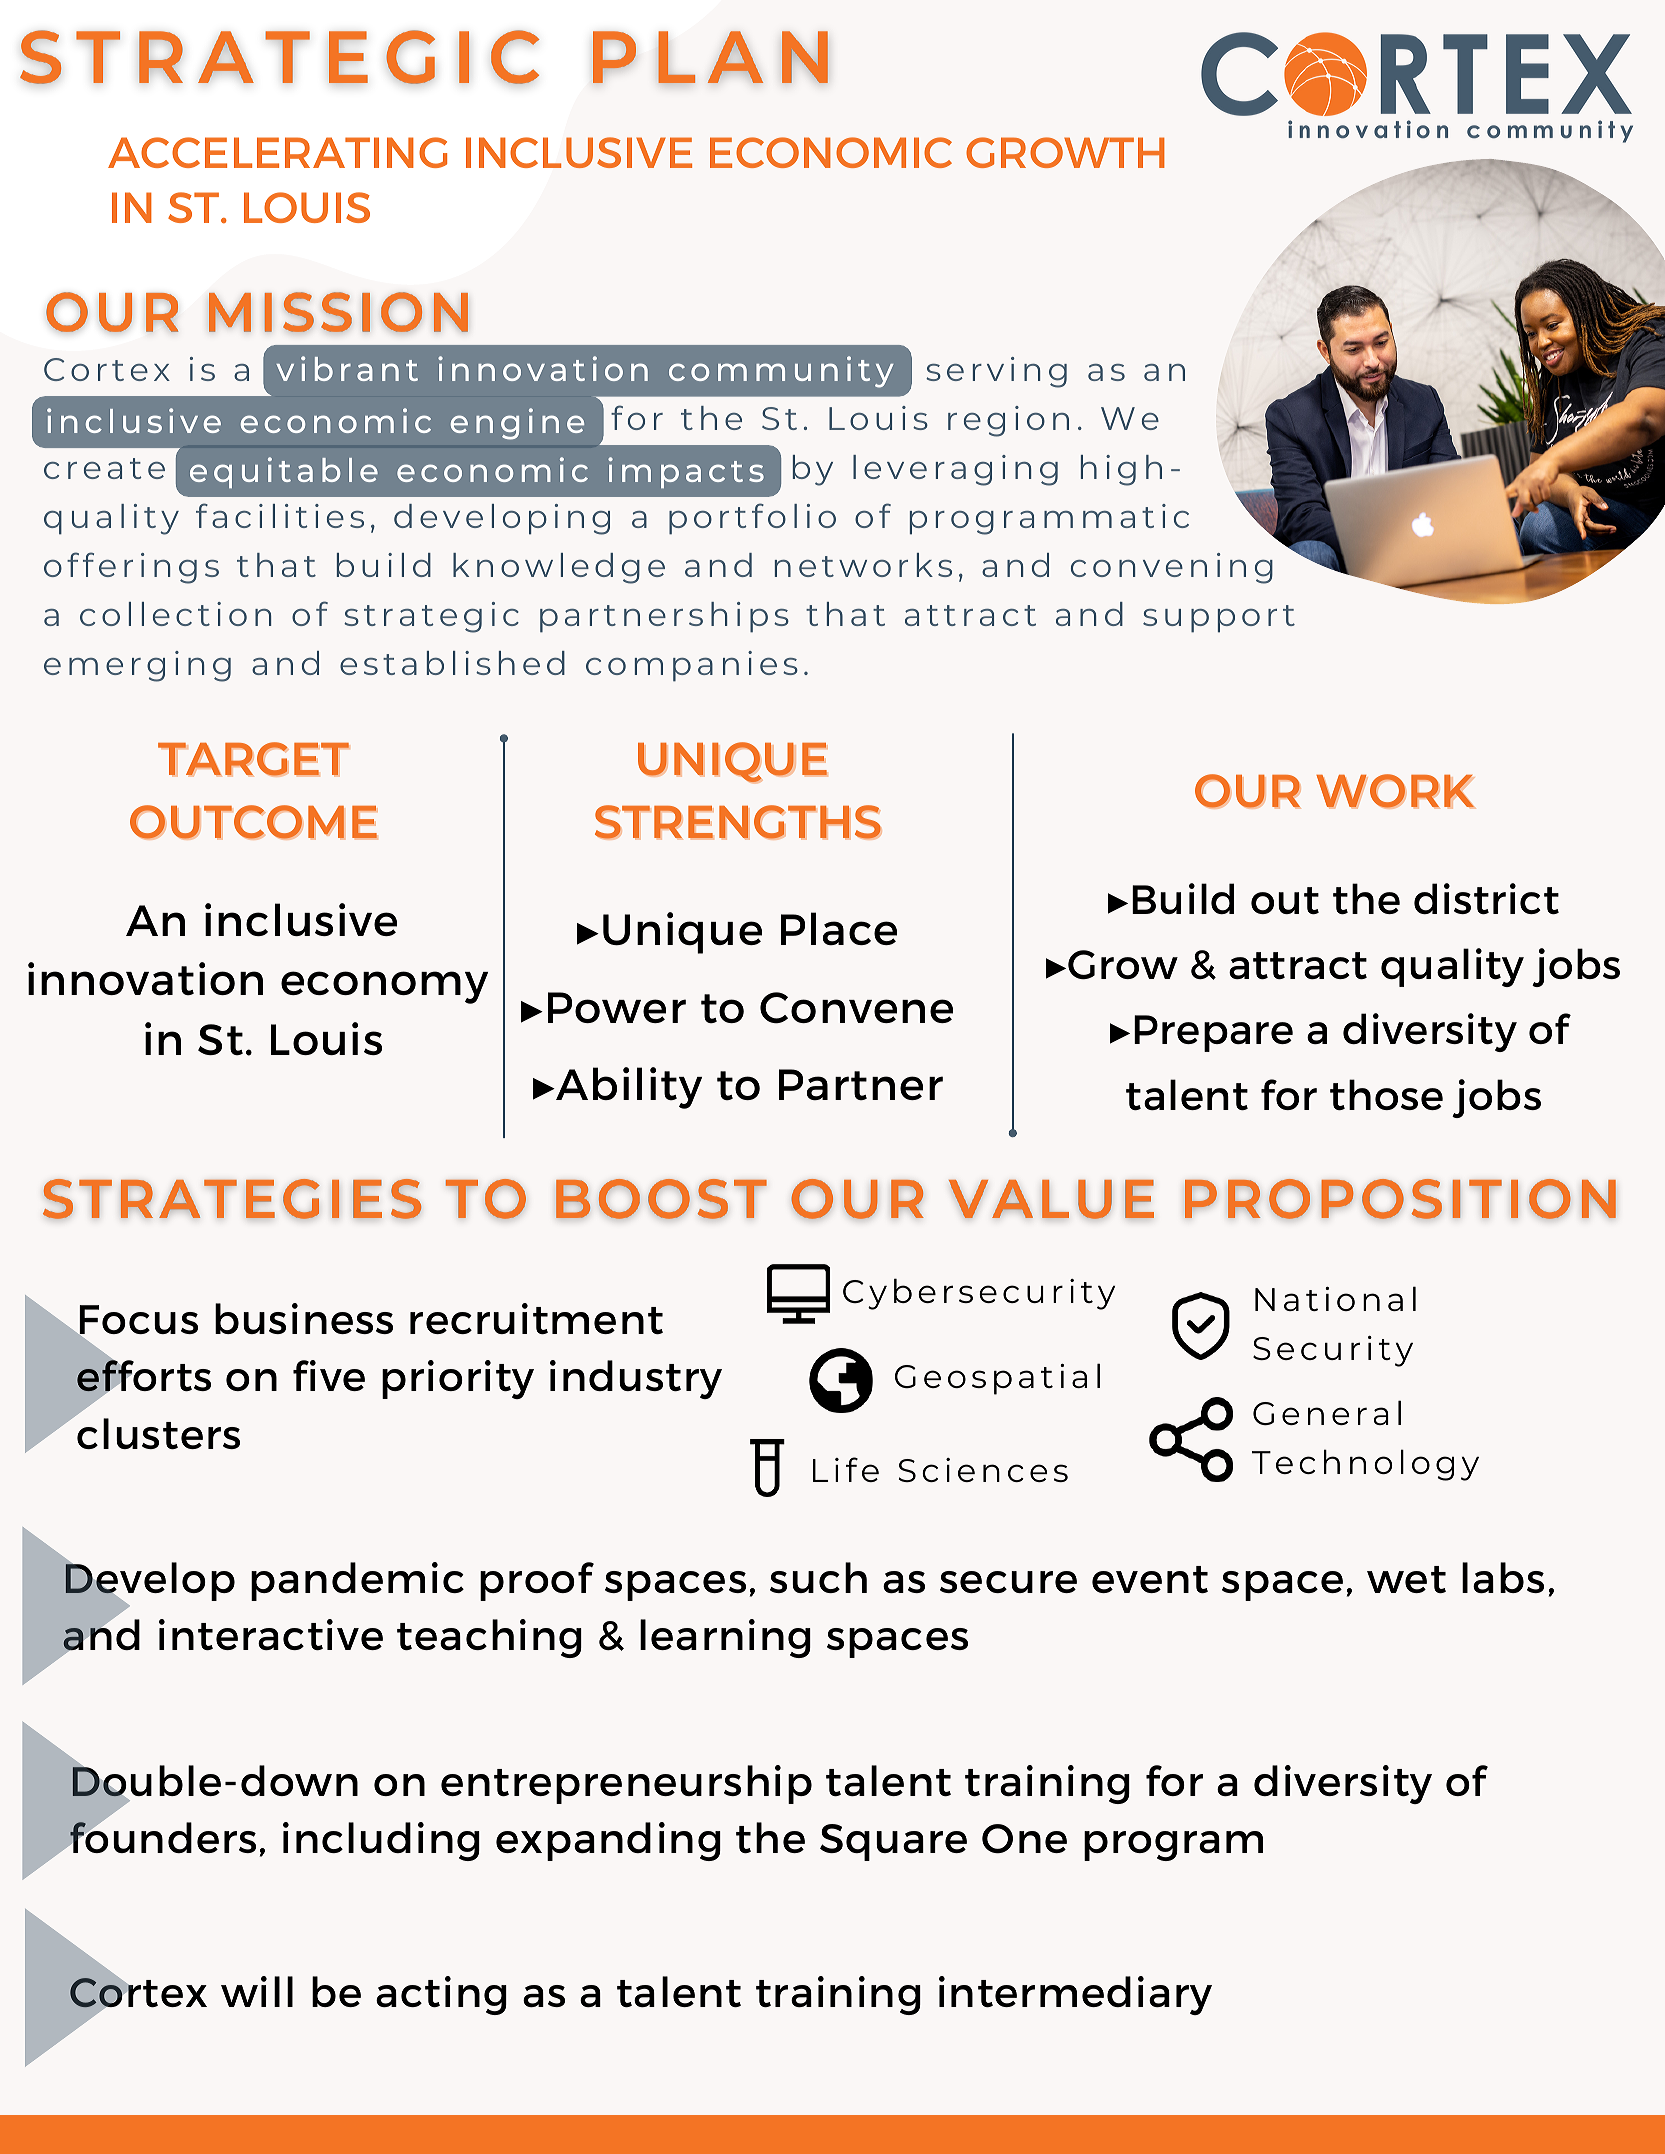  Describe the element at coordinates (996, 372) in the page. I see `serving` at that location.
